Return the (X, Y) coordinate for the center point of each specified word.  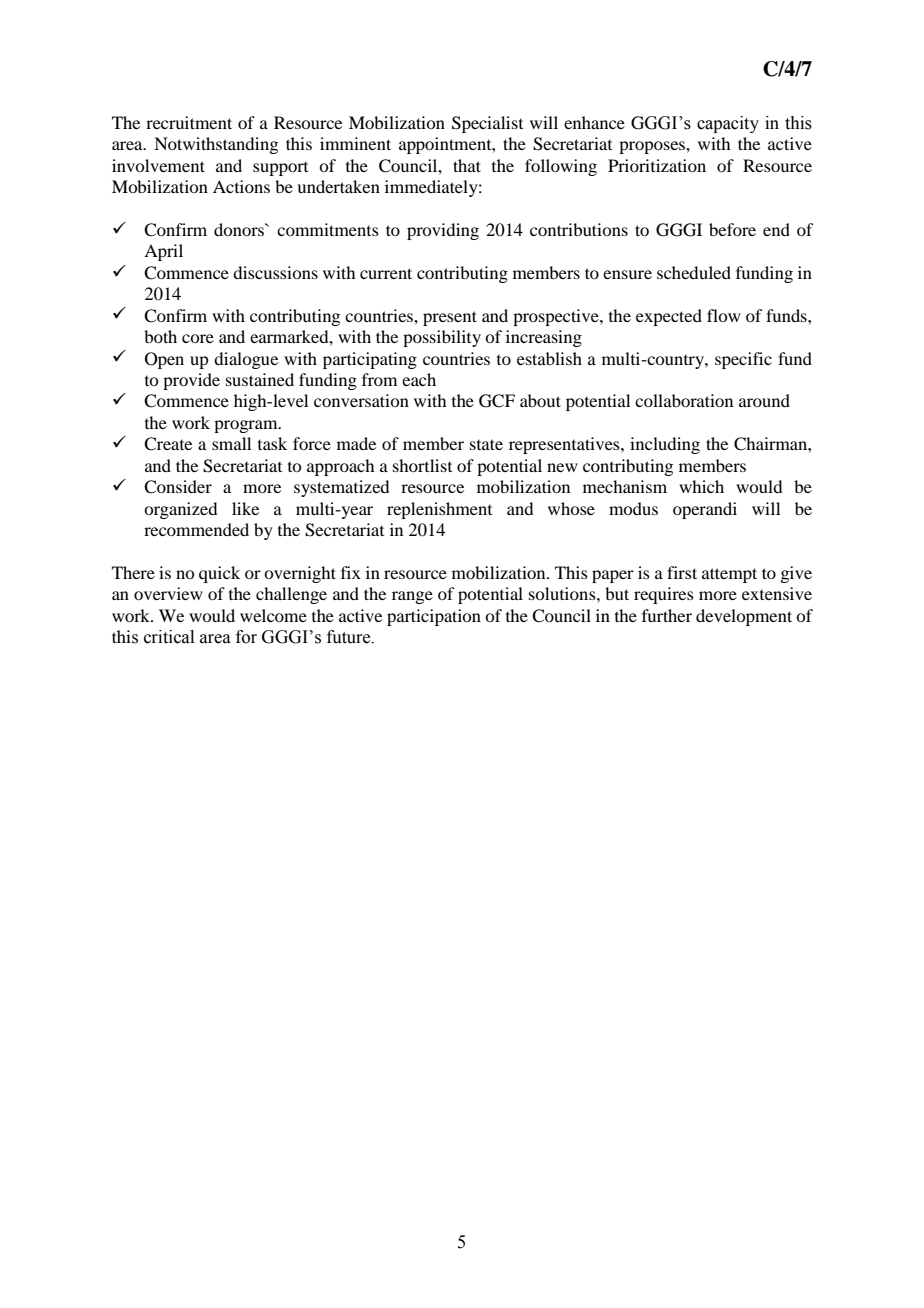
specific (743, 360)
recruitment (189, 122)
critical (169, 637)
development (744, 617)
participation (434, 617)
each (419, 379)
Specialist (487, 124)
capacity (728, 124)
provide (191, 381)
